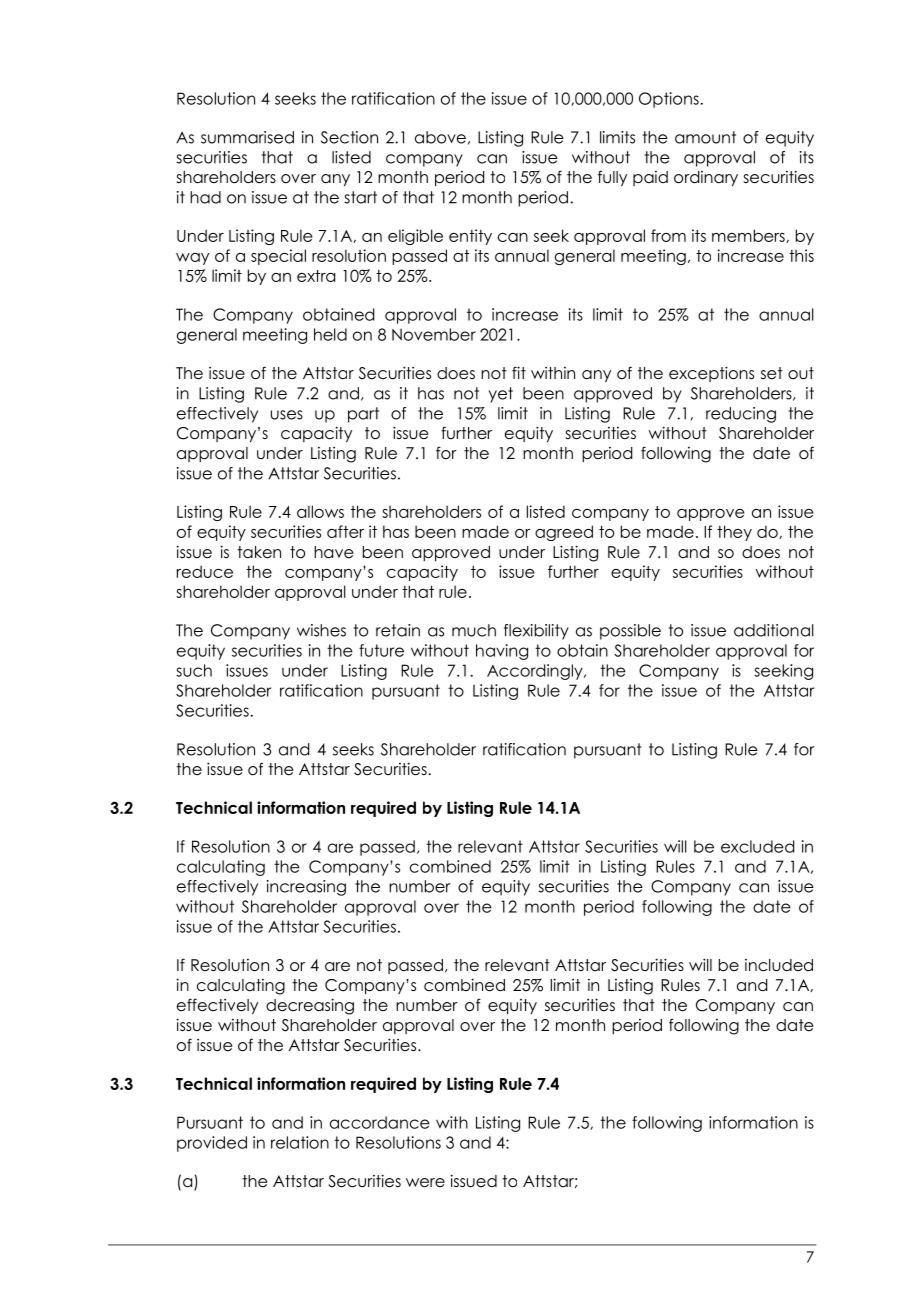 This document has width=924, height=1308. What do you see at coordinates (330, 334) in the document?
I see `held` at bounding box center [330, 334].
